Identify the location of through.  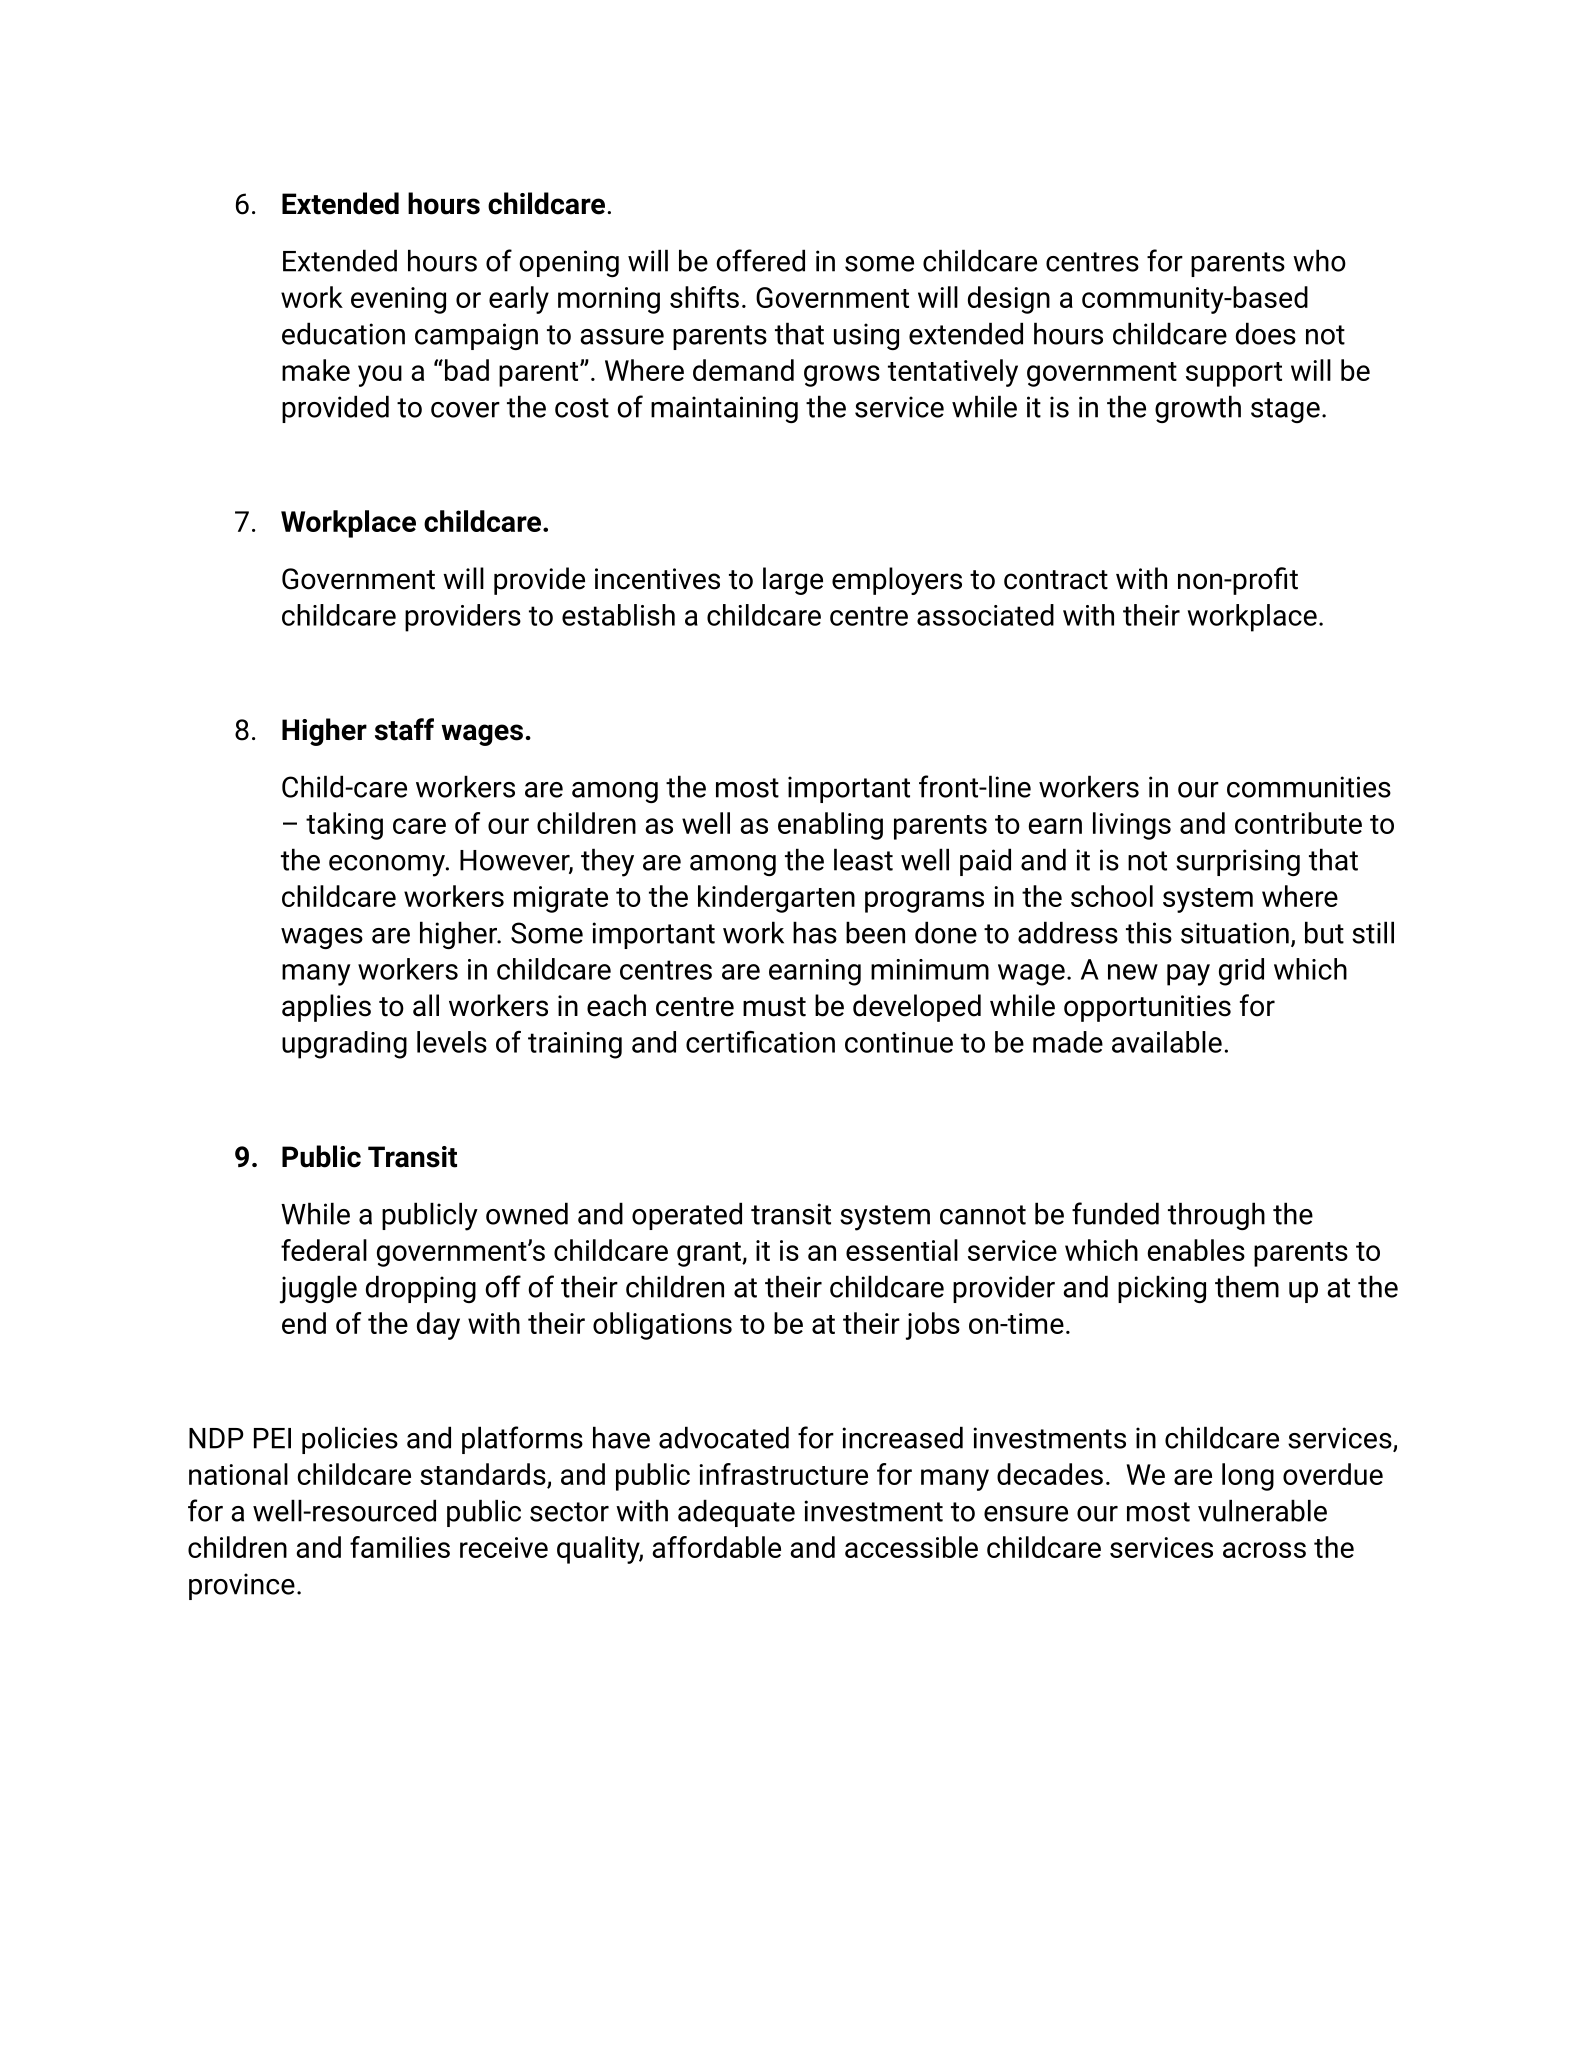
(1216, 1216).
